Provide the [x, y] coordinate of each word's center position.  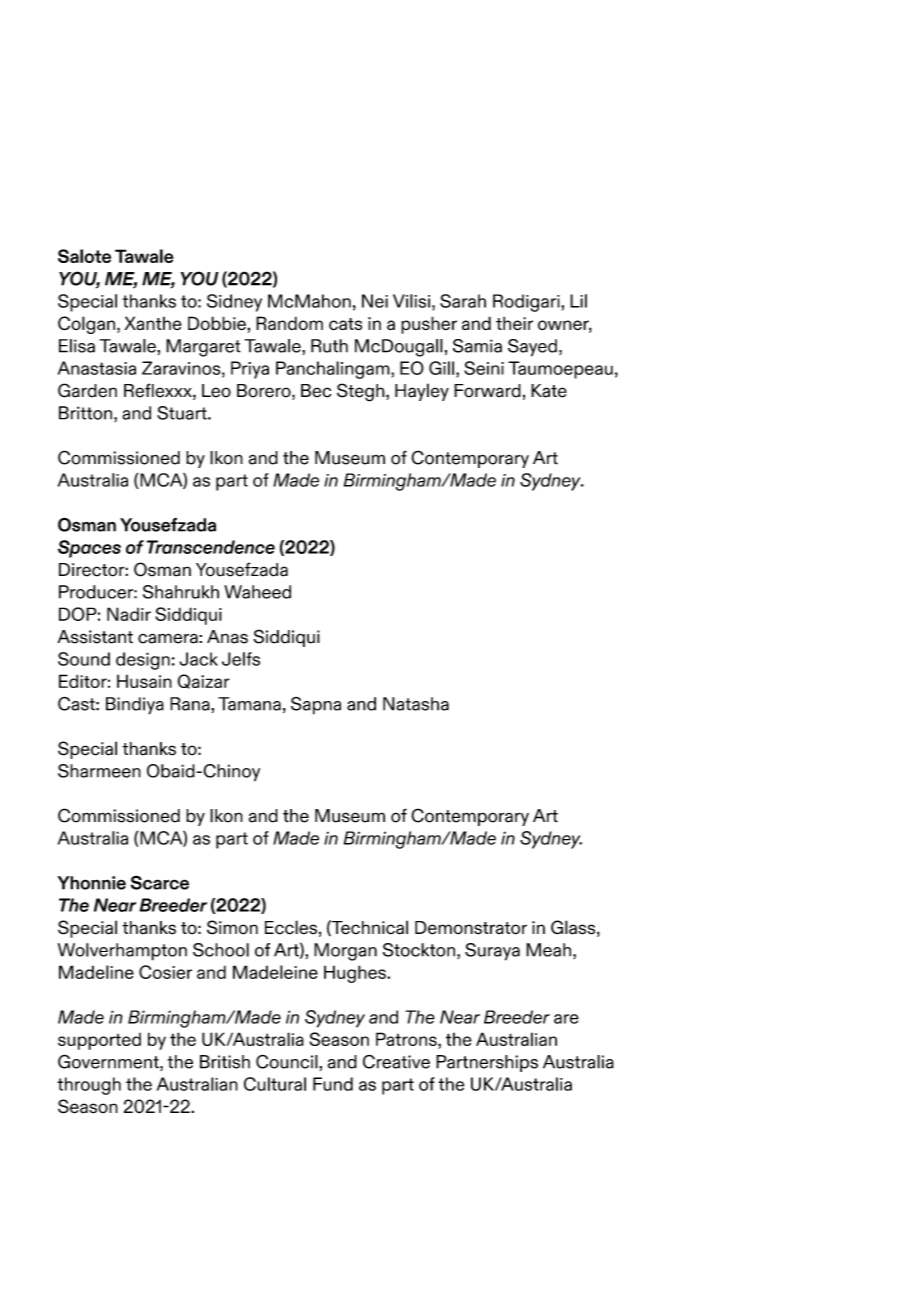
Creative [396, 1061]
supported [99, 1041]
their [514, 323]
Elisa [77, 346]
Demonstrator [471, 928]
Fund [333, 1084]
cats [345, 324]
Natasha [416, 704]
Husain [144, 681]
